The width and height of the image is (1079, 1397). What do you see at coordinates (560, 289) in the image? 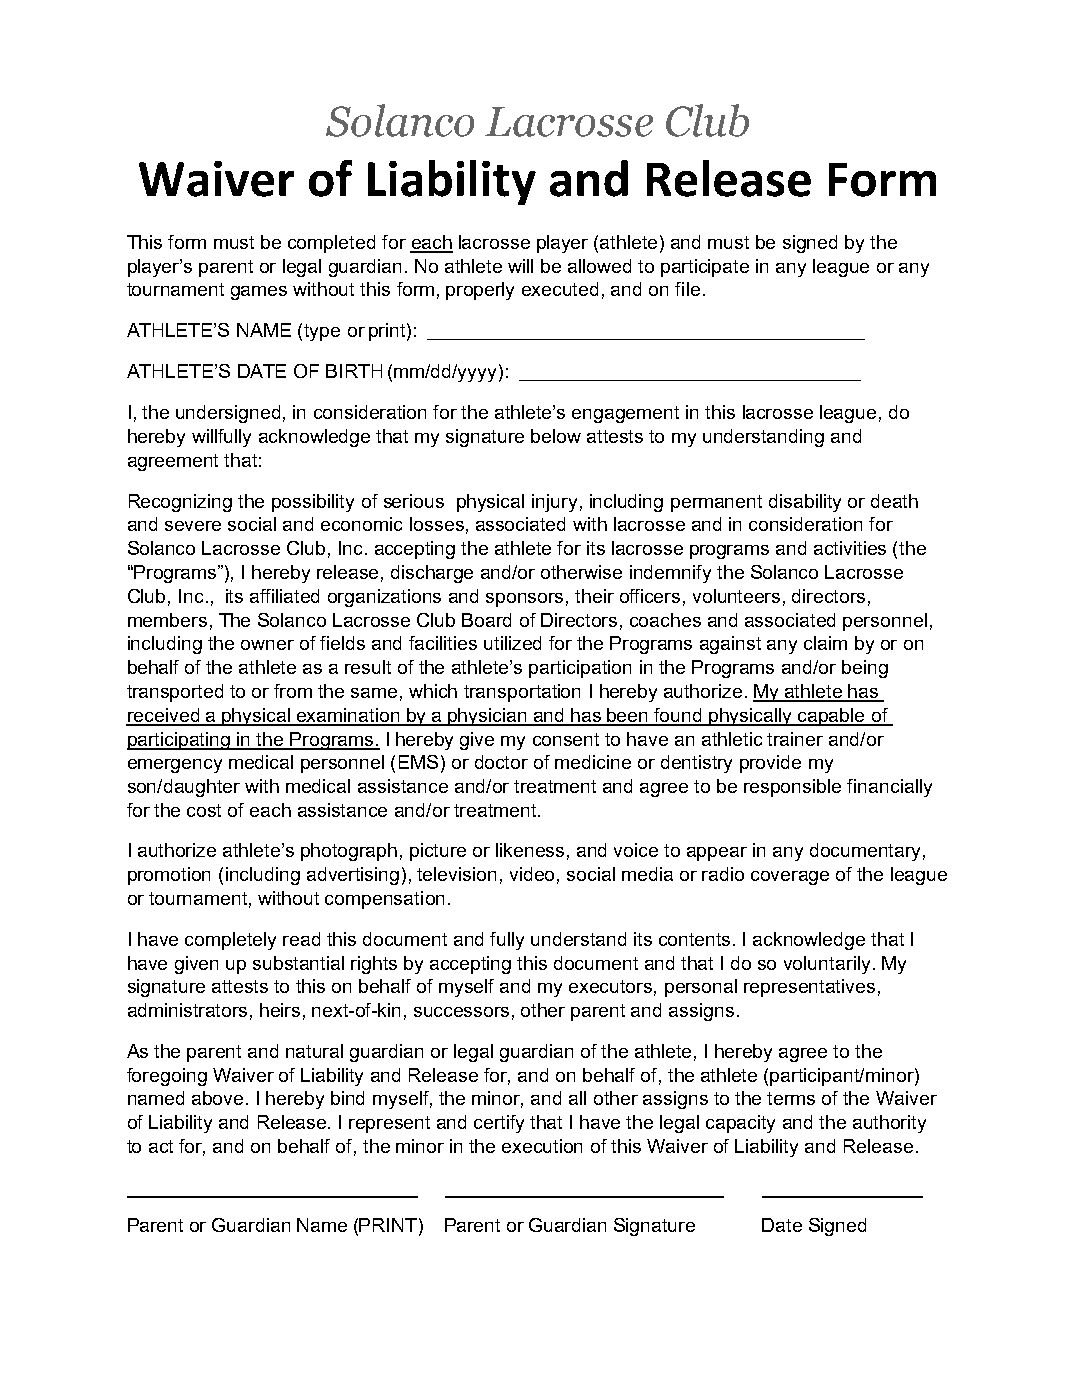
I see `executed` at bounding box center [560, 289].
